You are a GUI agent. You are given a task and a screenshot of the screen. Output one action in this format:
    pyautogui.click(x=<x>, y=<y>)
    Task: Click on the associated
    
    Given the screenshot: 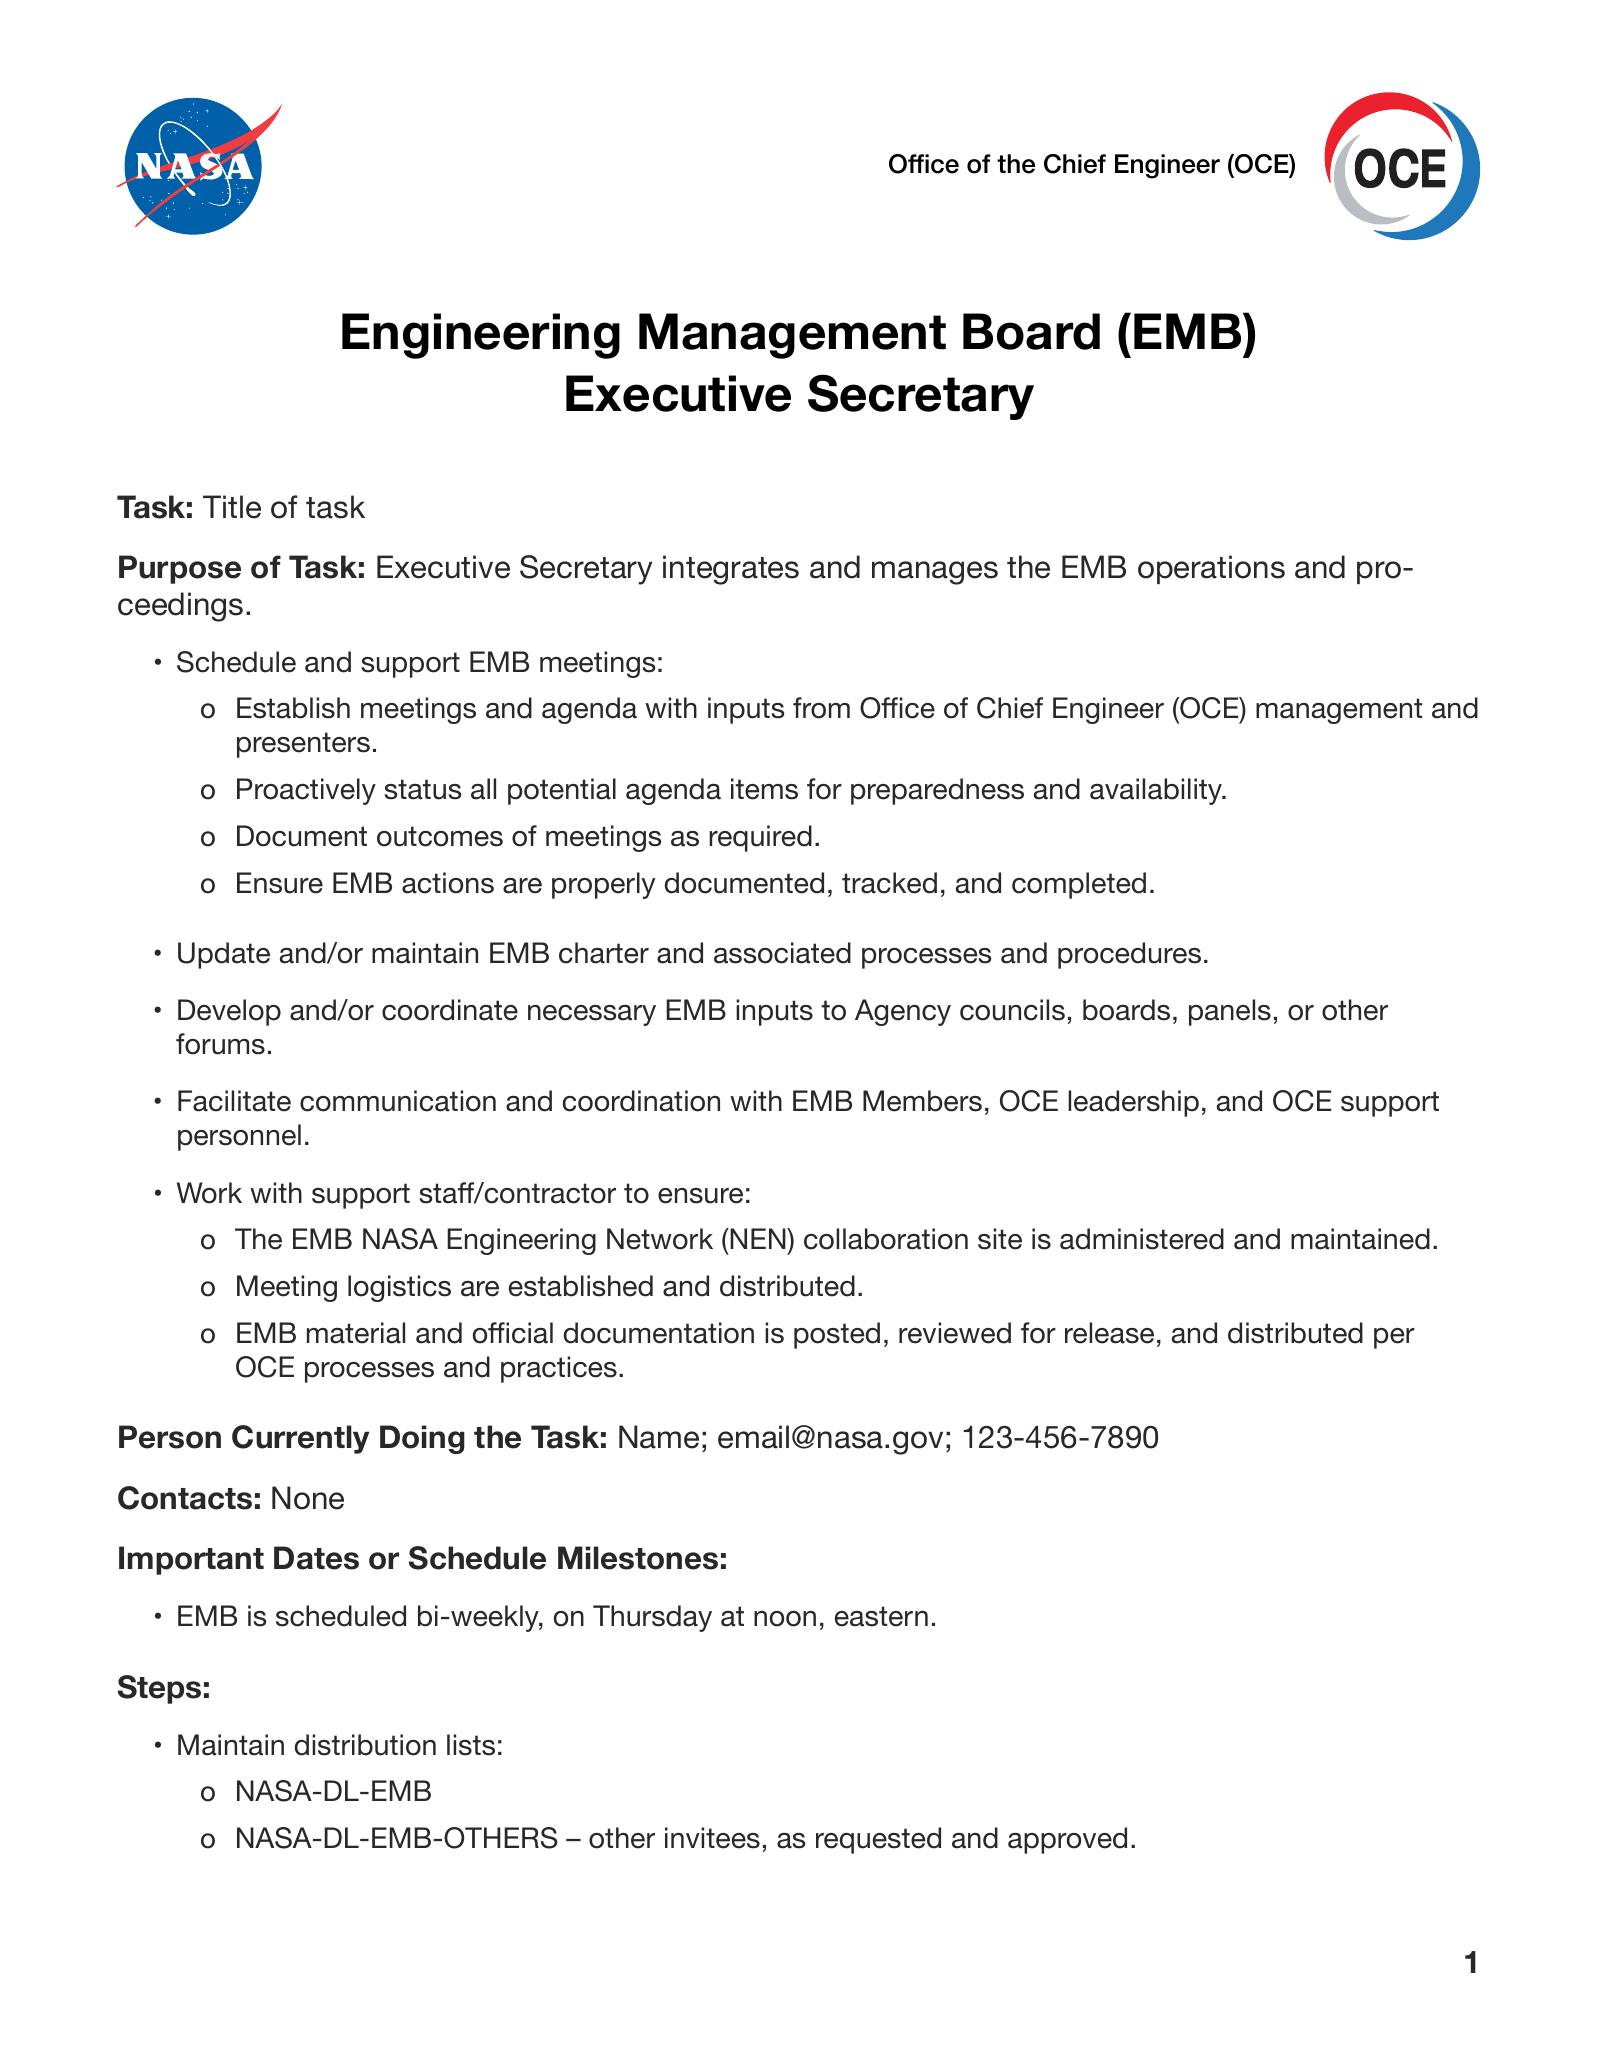 What is the action you would take?
    pyautogui.click(x=782, y=953)
